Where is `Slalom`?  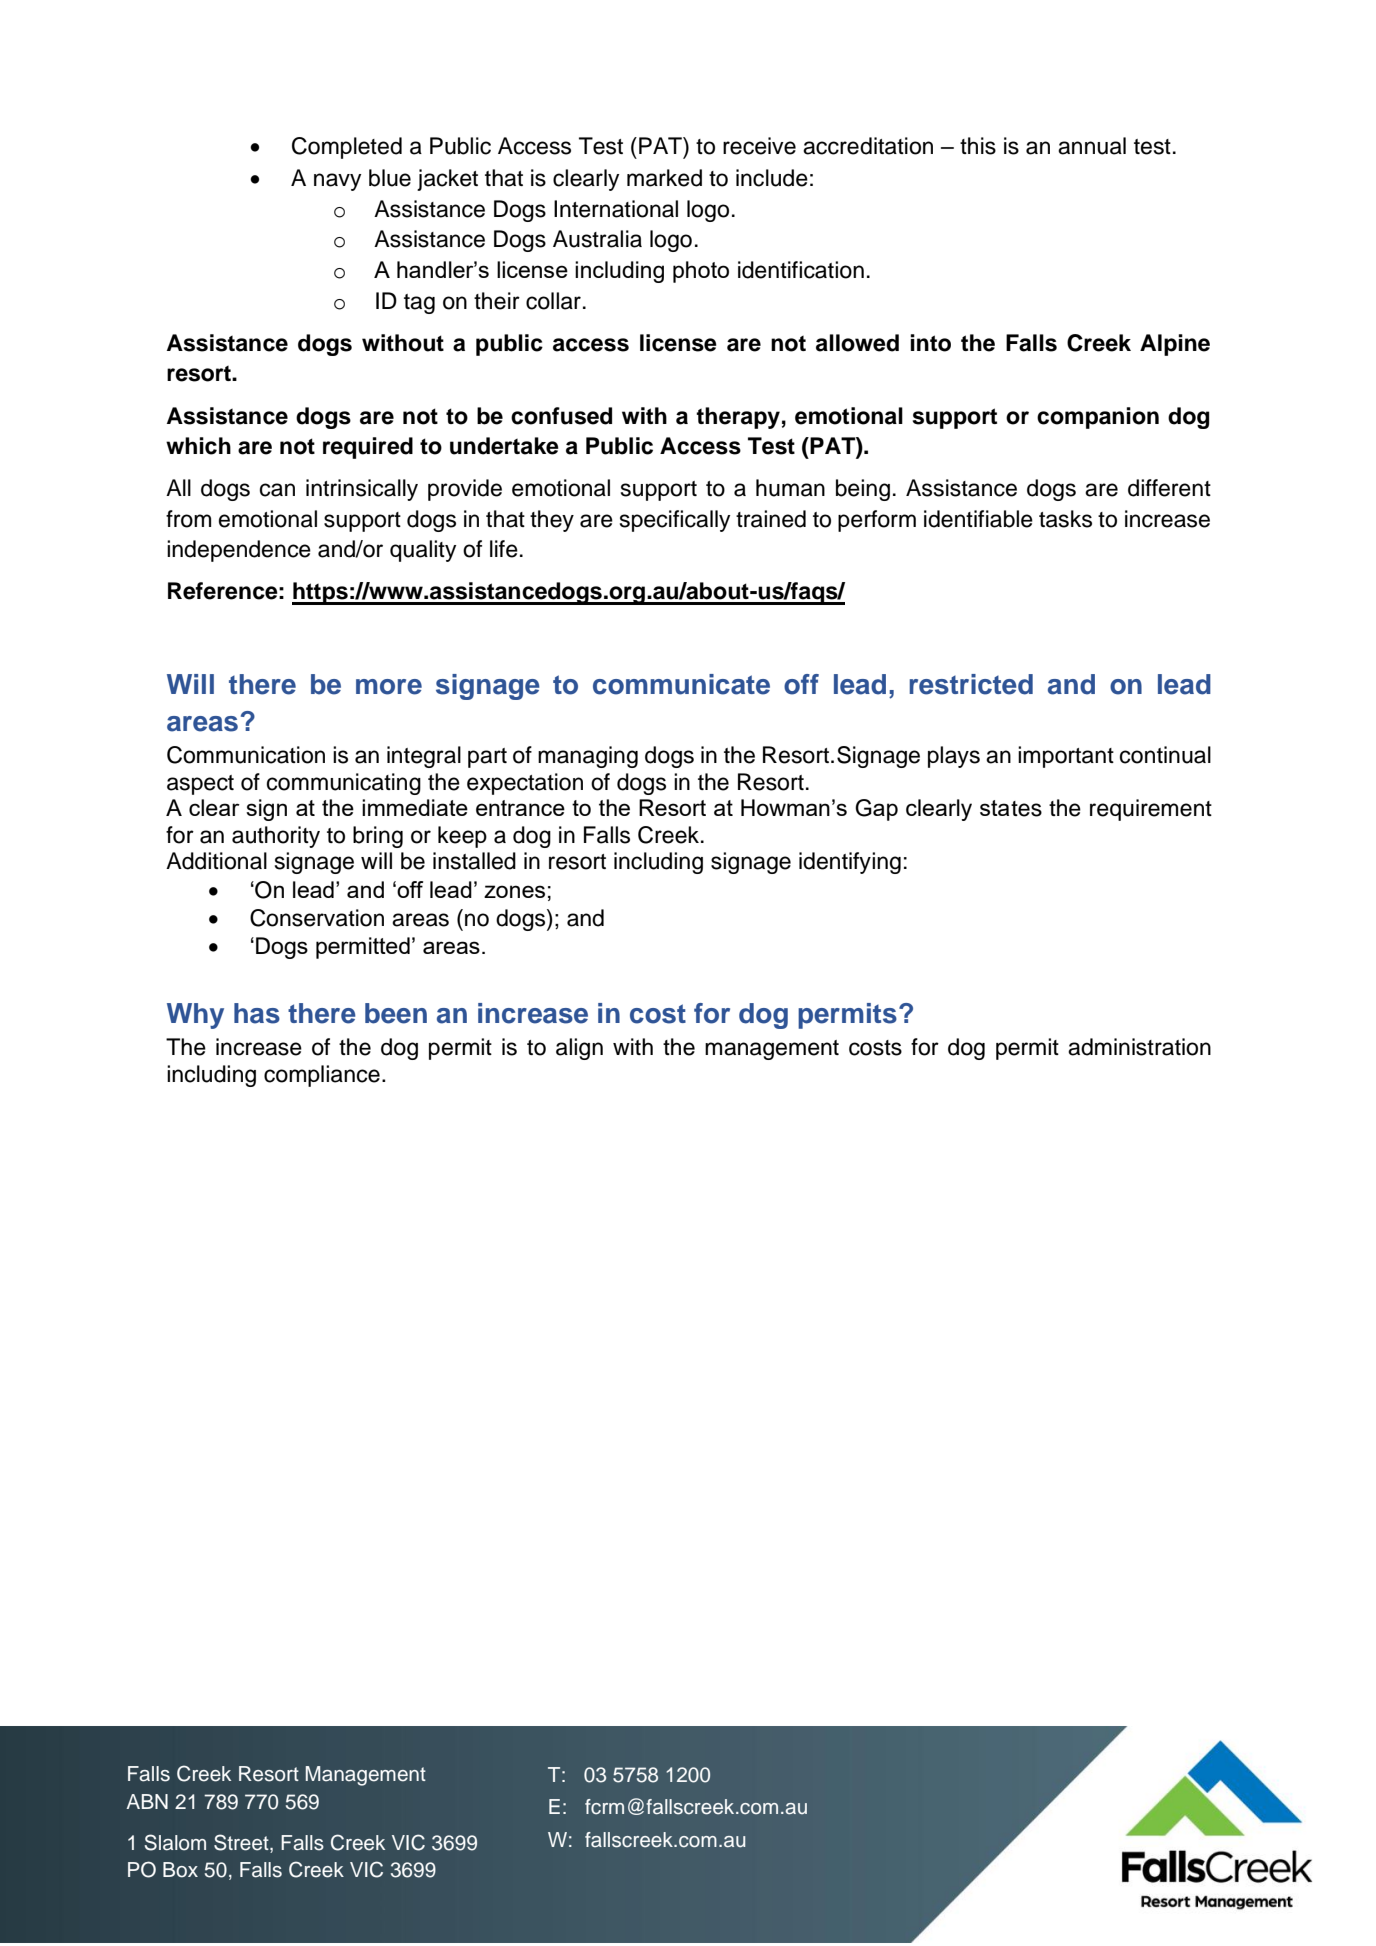
Slalom is located at coordinates (175, 1842).
